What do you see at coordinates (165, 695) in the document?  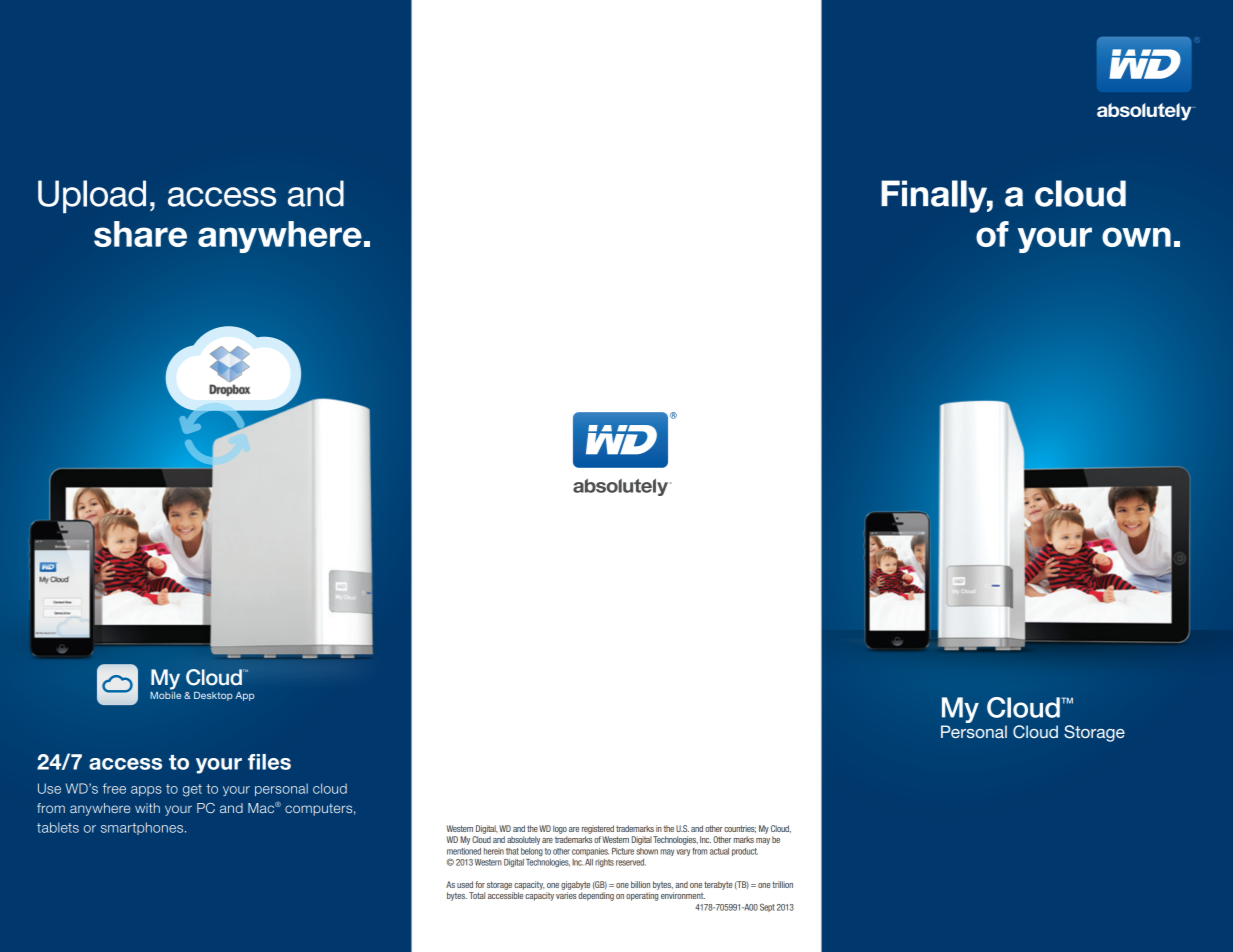 I see `Mobile` at bounding box center [165, 695].
